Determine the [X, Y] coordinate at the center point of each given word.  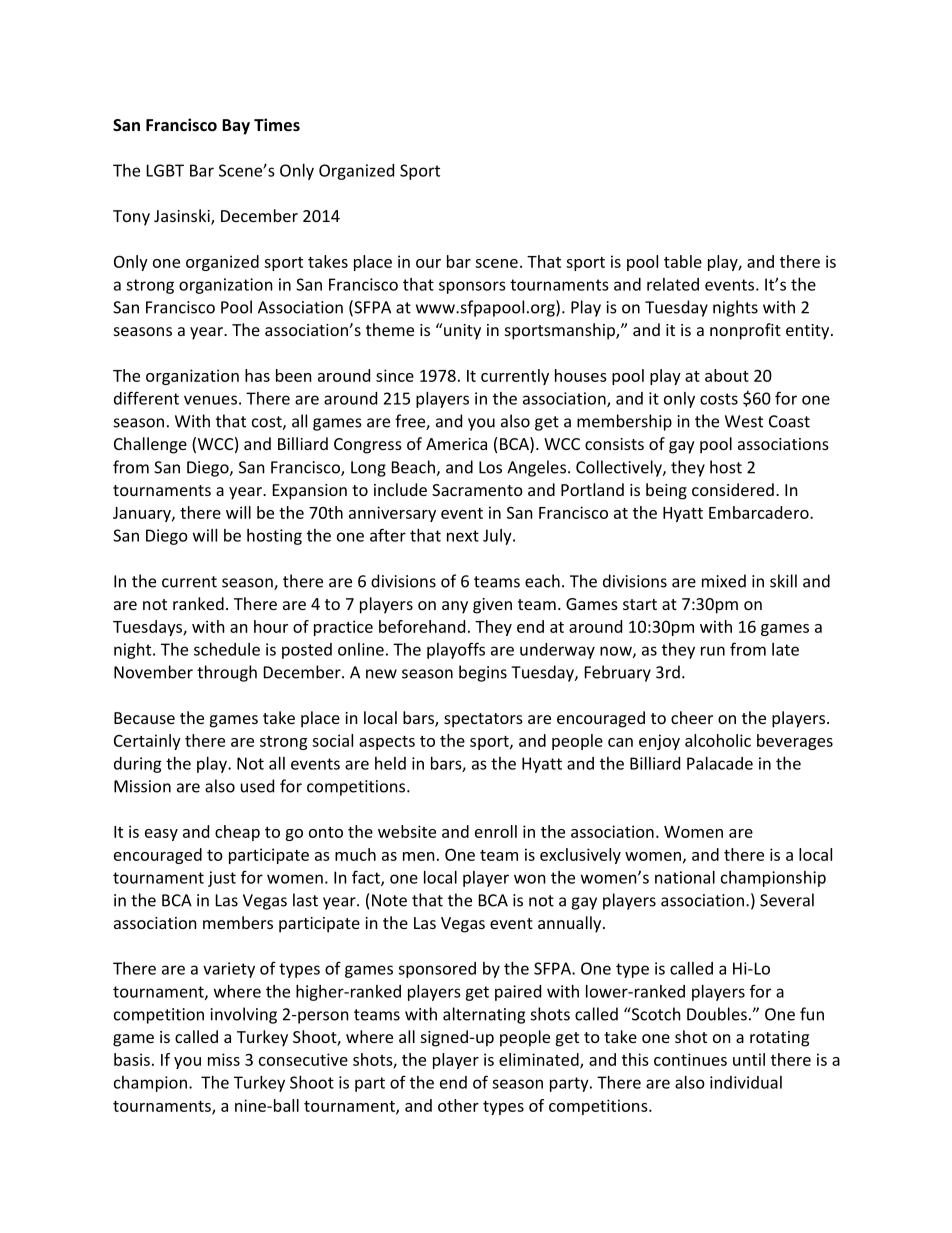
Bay [236, 127]
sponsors [472, 287]
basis [132, 1059]
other [458, 1105]
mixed [724, 581]
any [455, 607]
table [683, 261]
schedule [227, 649]
